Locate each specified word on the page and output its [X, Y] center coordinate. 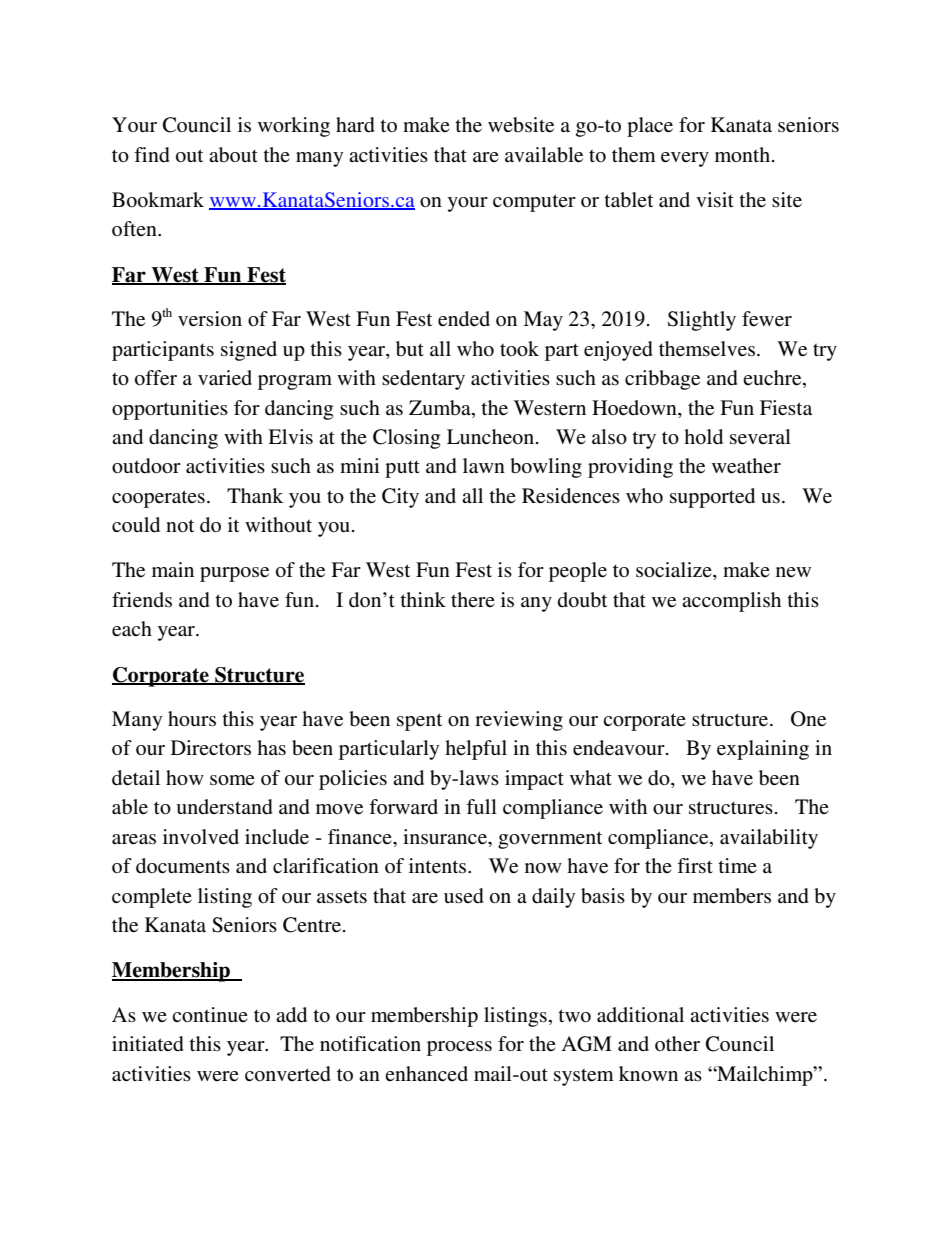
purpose [234, 574]
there [473, 599]
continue [210, 1014]
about [233, 155]
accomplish [731, 602]
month [742, 154]
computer [534, 203]
